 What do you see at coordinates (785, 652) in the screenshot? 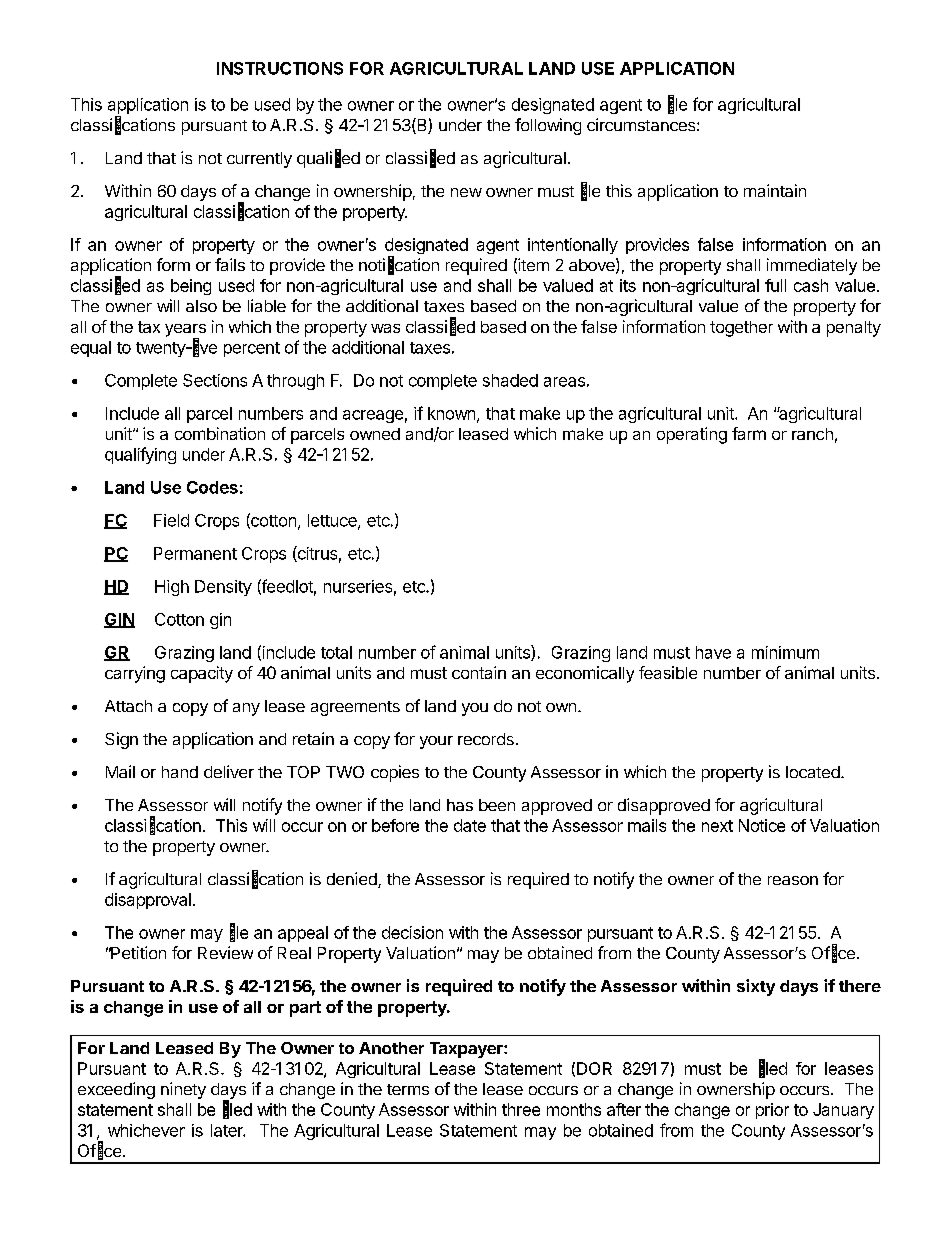
I see `minimum` at bounding box center [785, 652].
